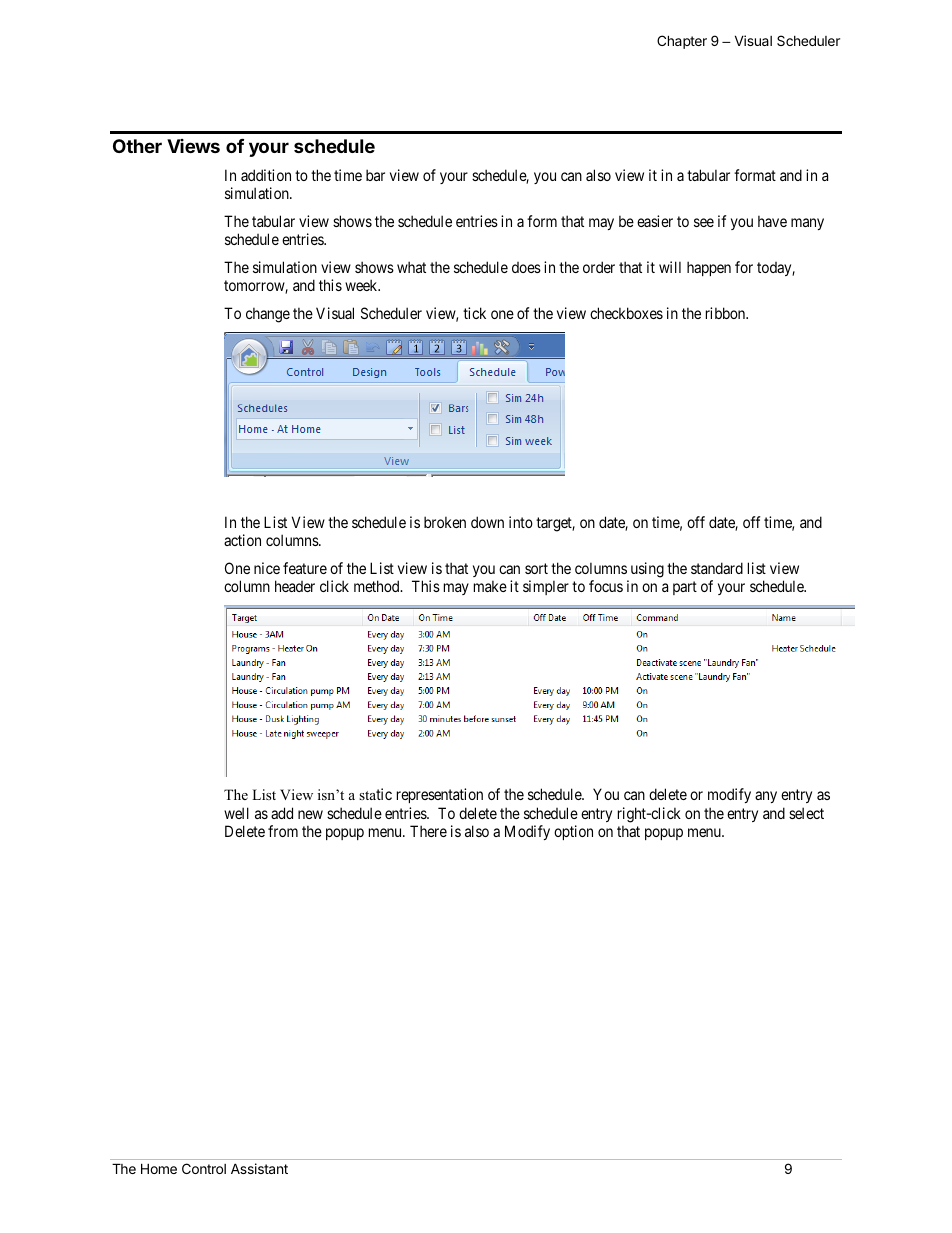  Describe the element at coordinates (137, 146) in the screenshot. I see `Other` at that location.
